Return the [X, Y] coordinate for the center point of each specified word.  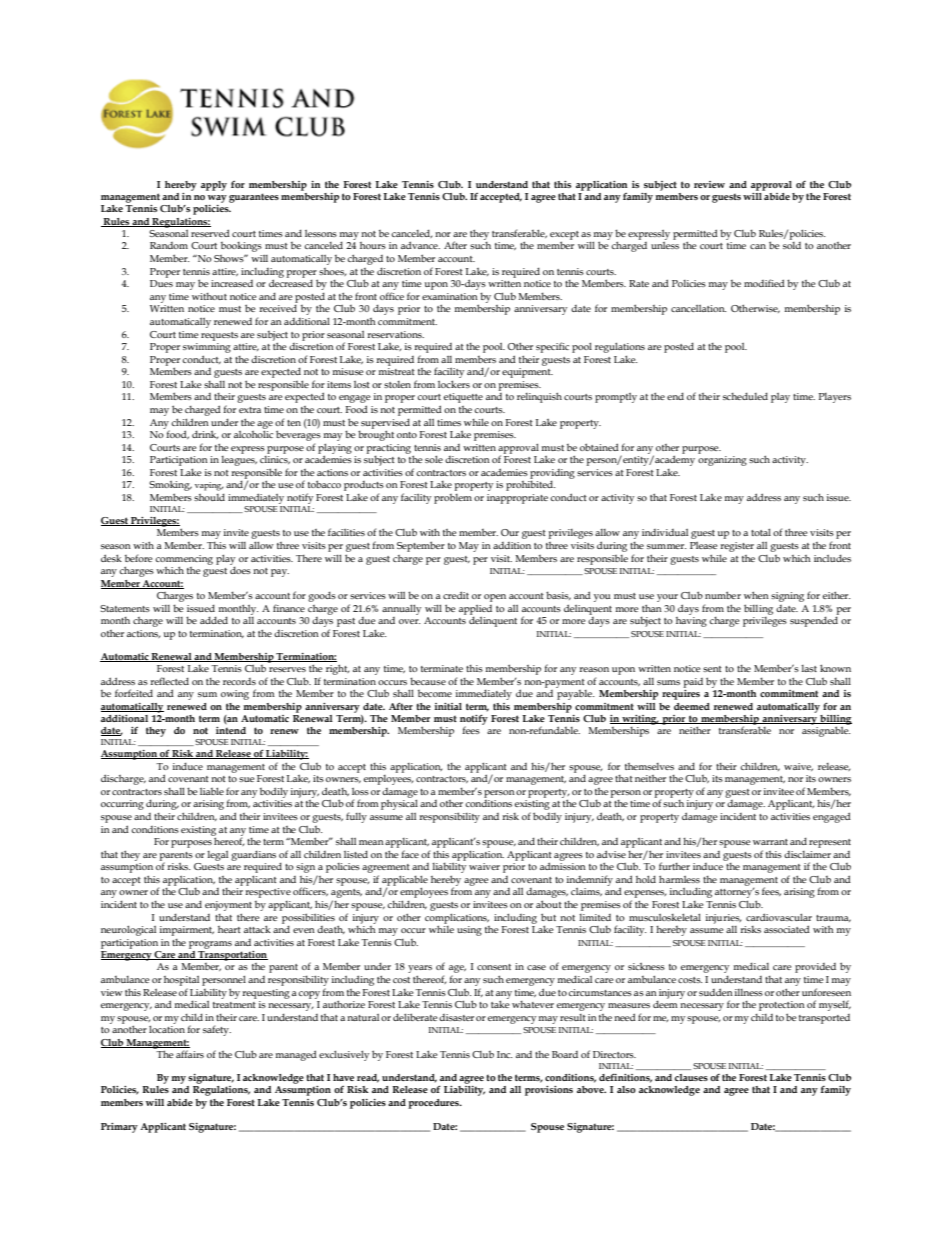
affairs [190, 1054]
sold [792, 245]
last [809, 668]
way [217, 199]
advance [420, 245]
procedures [435, 1104]
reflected [169, 681]
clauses [691, 1077]
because [428, 681]
